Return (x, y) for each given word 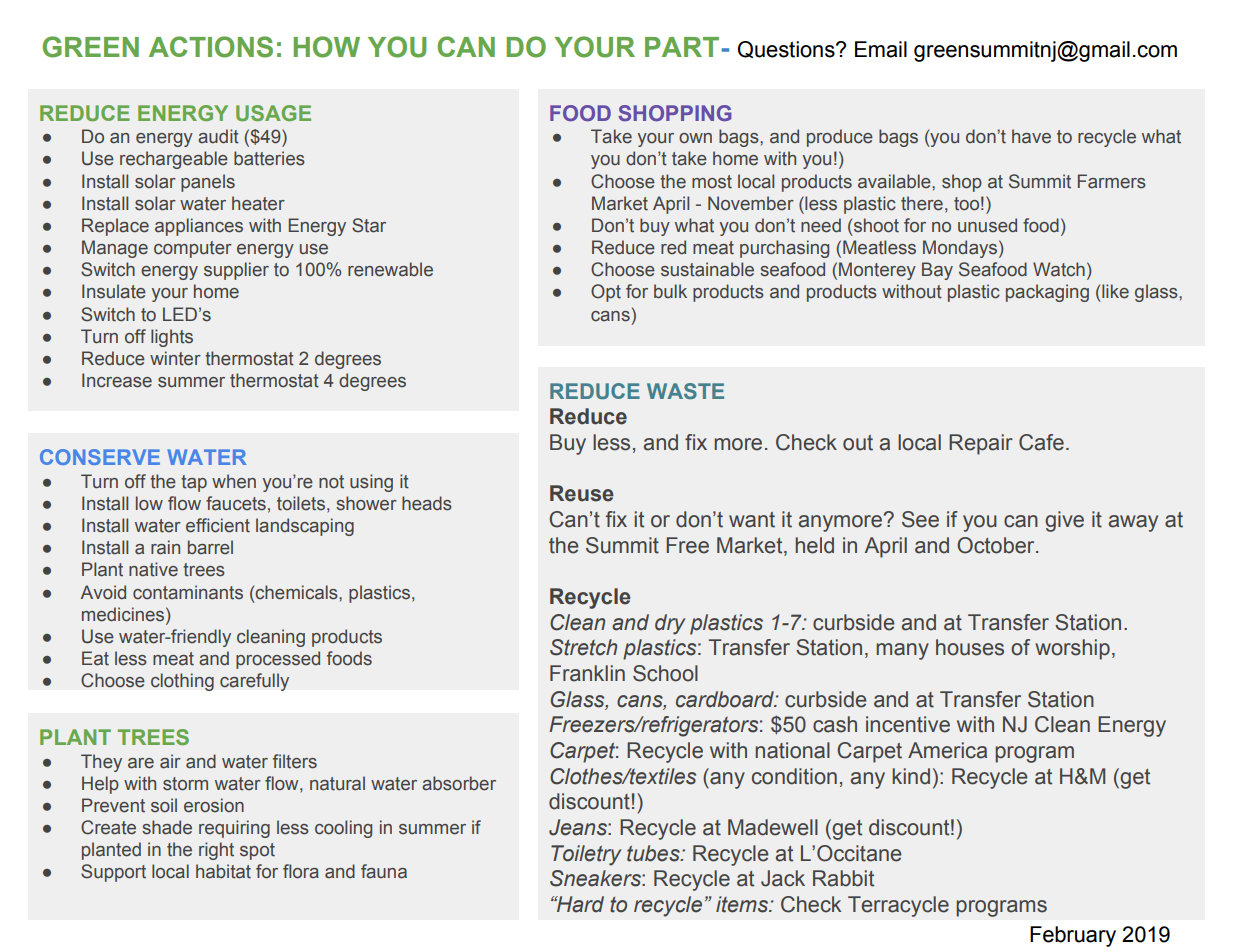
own (695, 138)
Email (881, 49)
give (1064, 521)
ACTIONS (211, 47)
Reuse (582, 493)
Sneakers (596, 878)
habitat (223, 871)
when (234, 481)
